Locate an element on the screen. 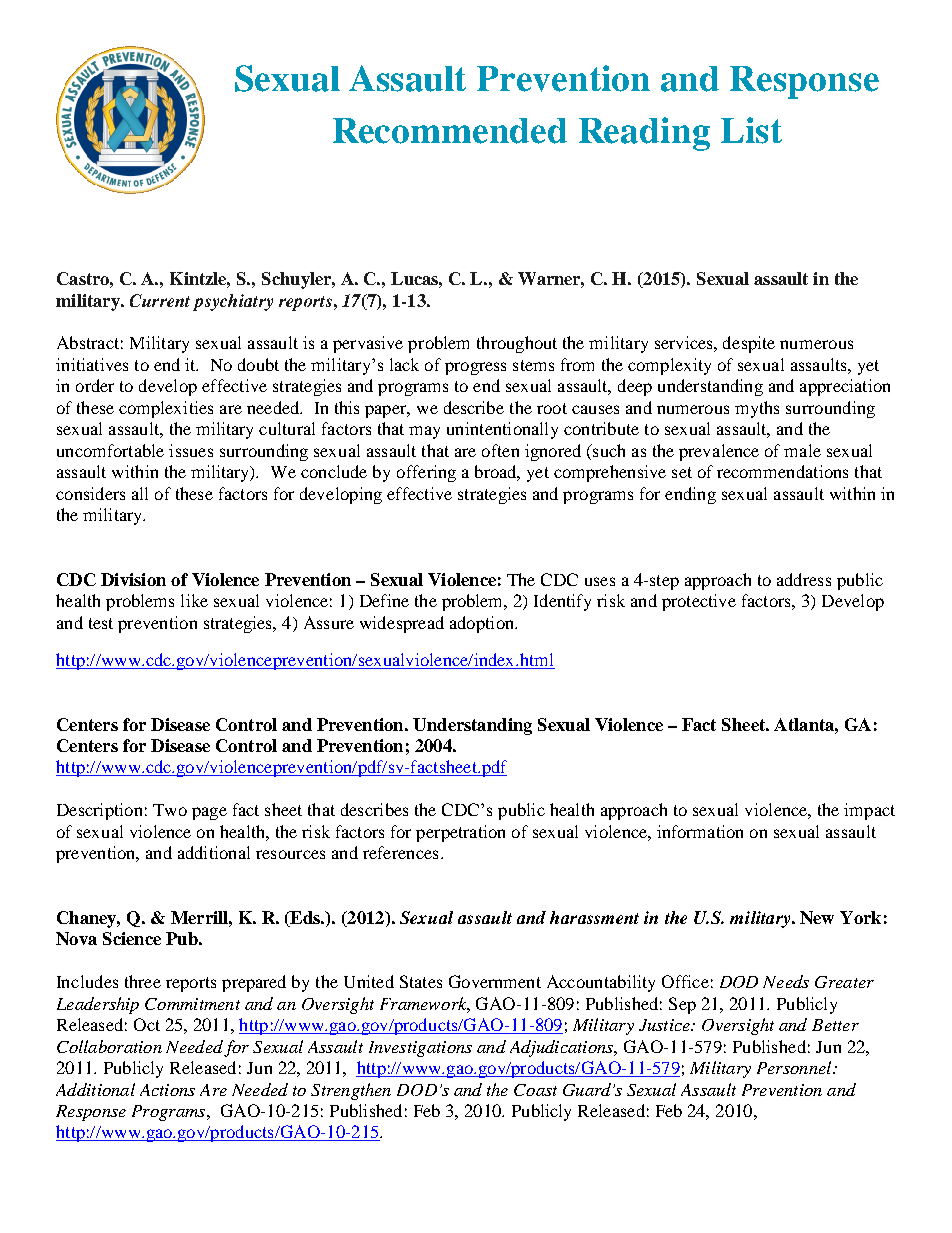 The height and width of the screenshot is (1233, 952). New is located at coordinates (817, 917).
